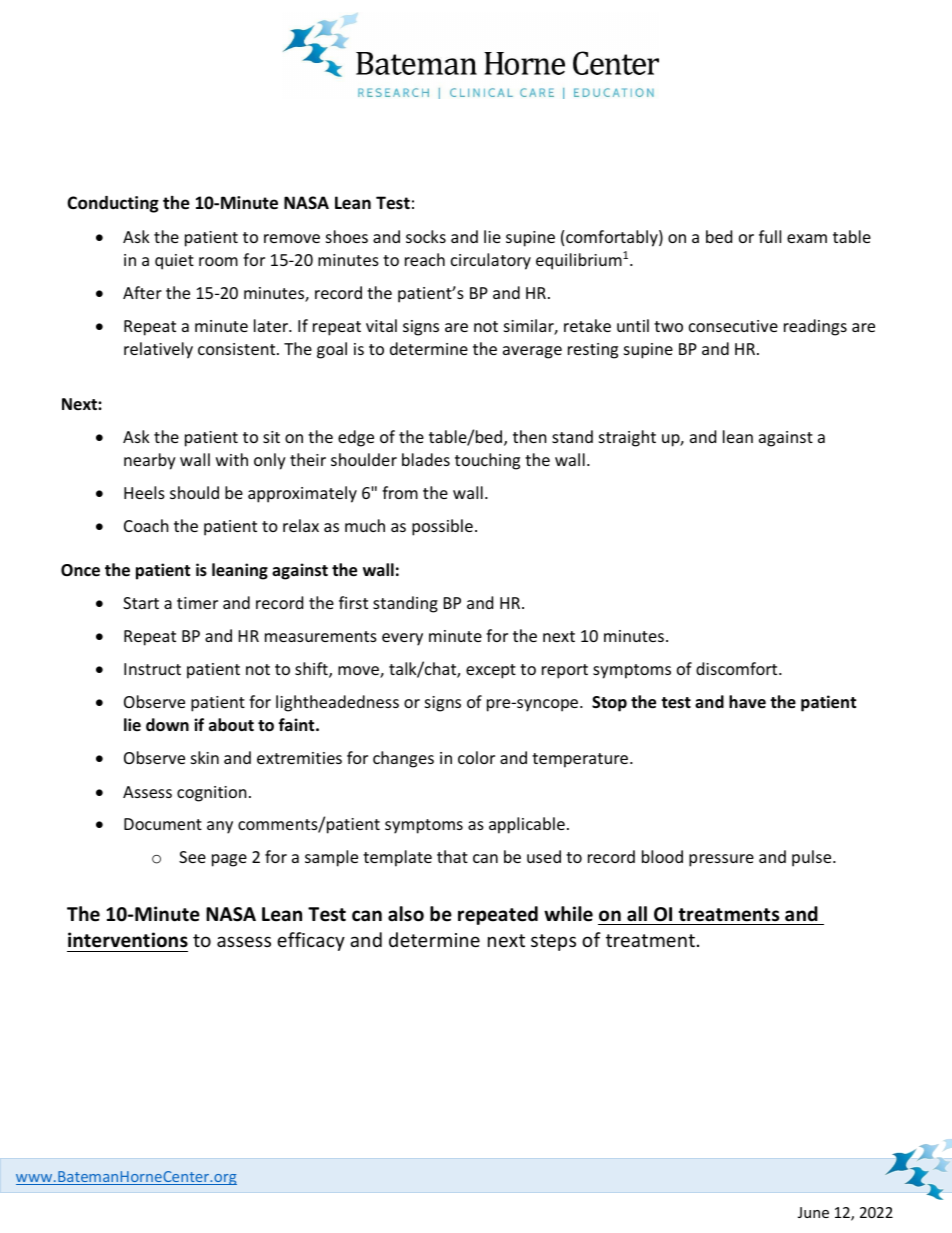  I want to click on steps, so click(553, 942).
